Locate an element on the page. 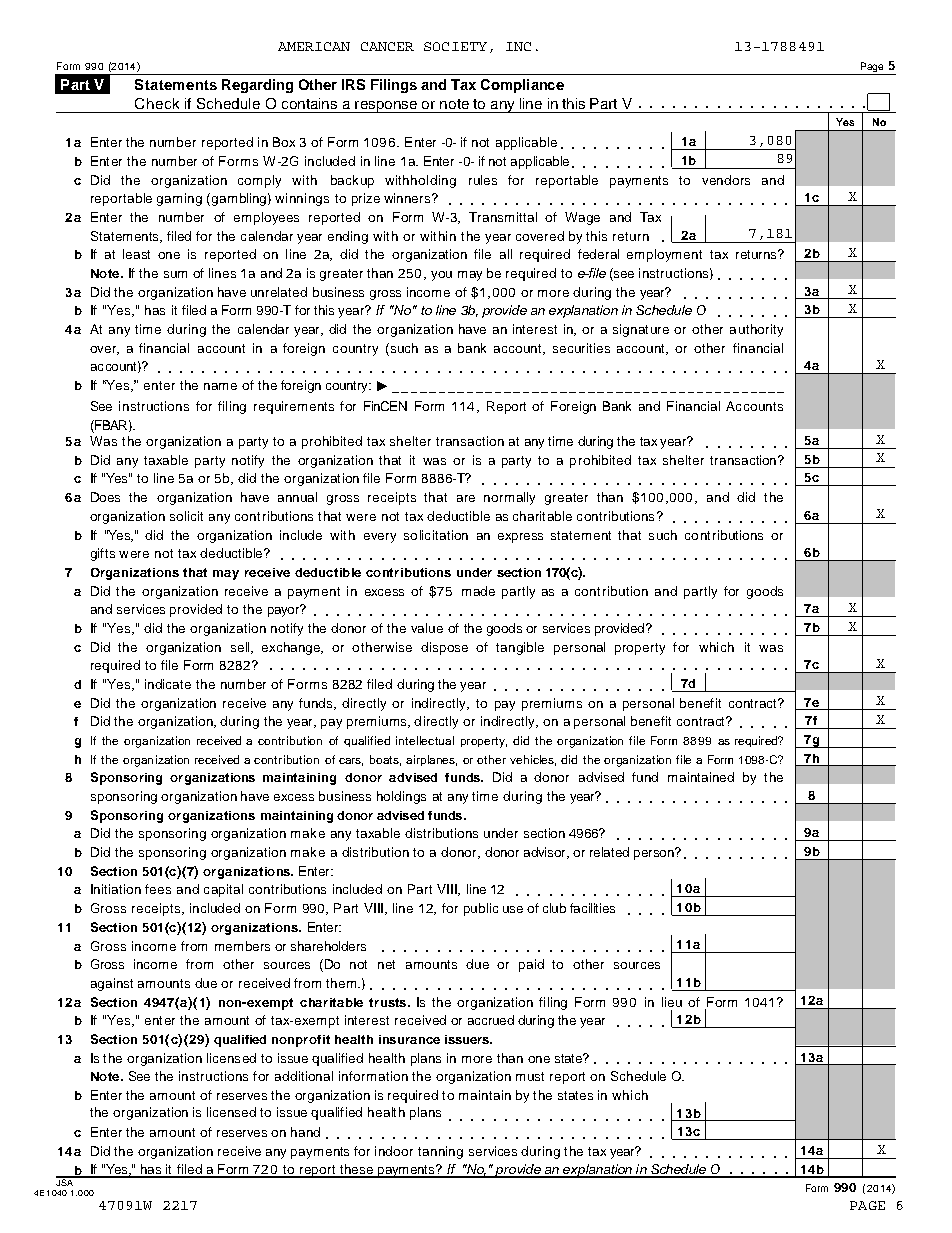 The width and height of the page is (952, 1233). tangible is located at coordinates (520, 648).
